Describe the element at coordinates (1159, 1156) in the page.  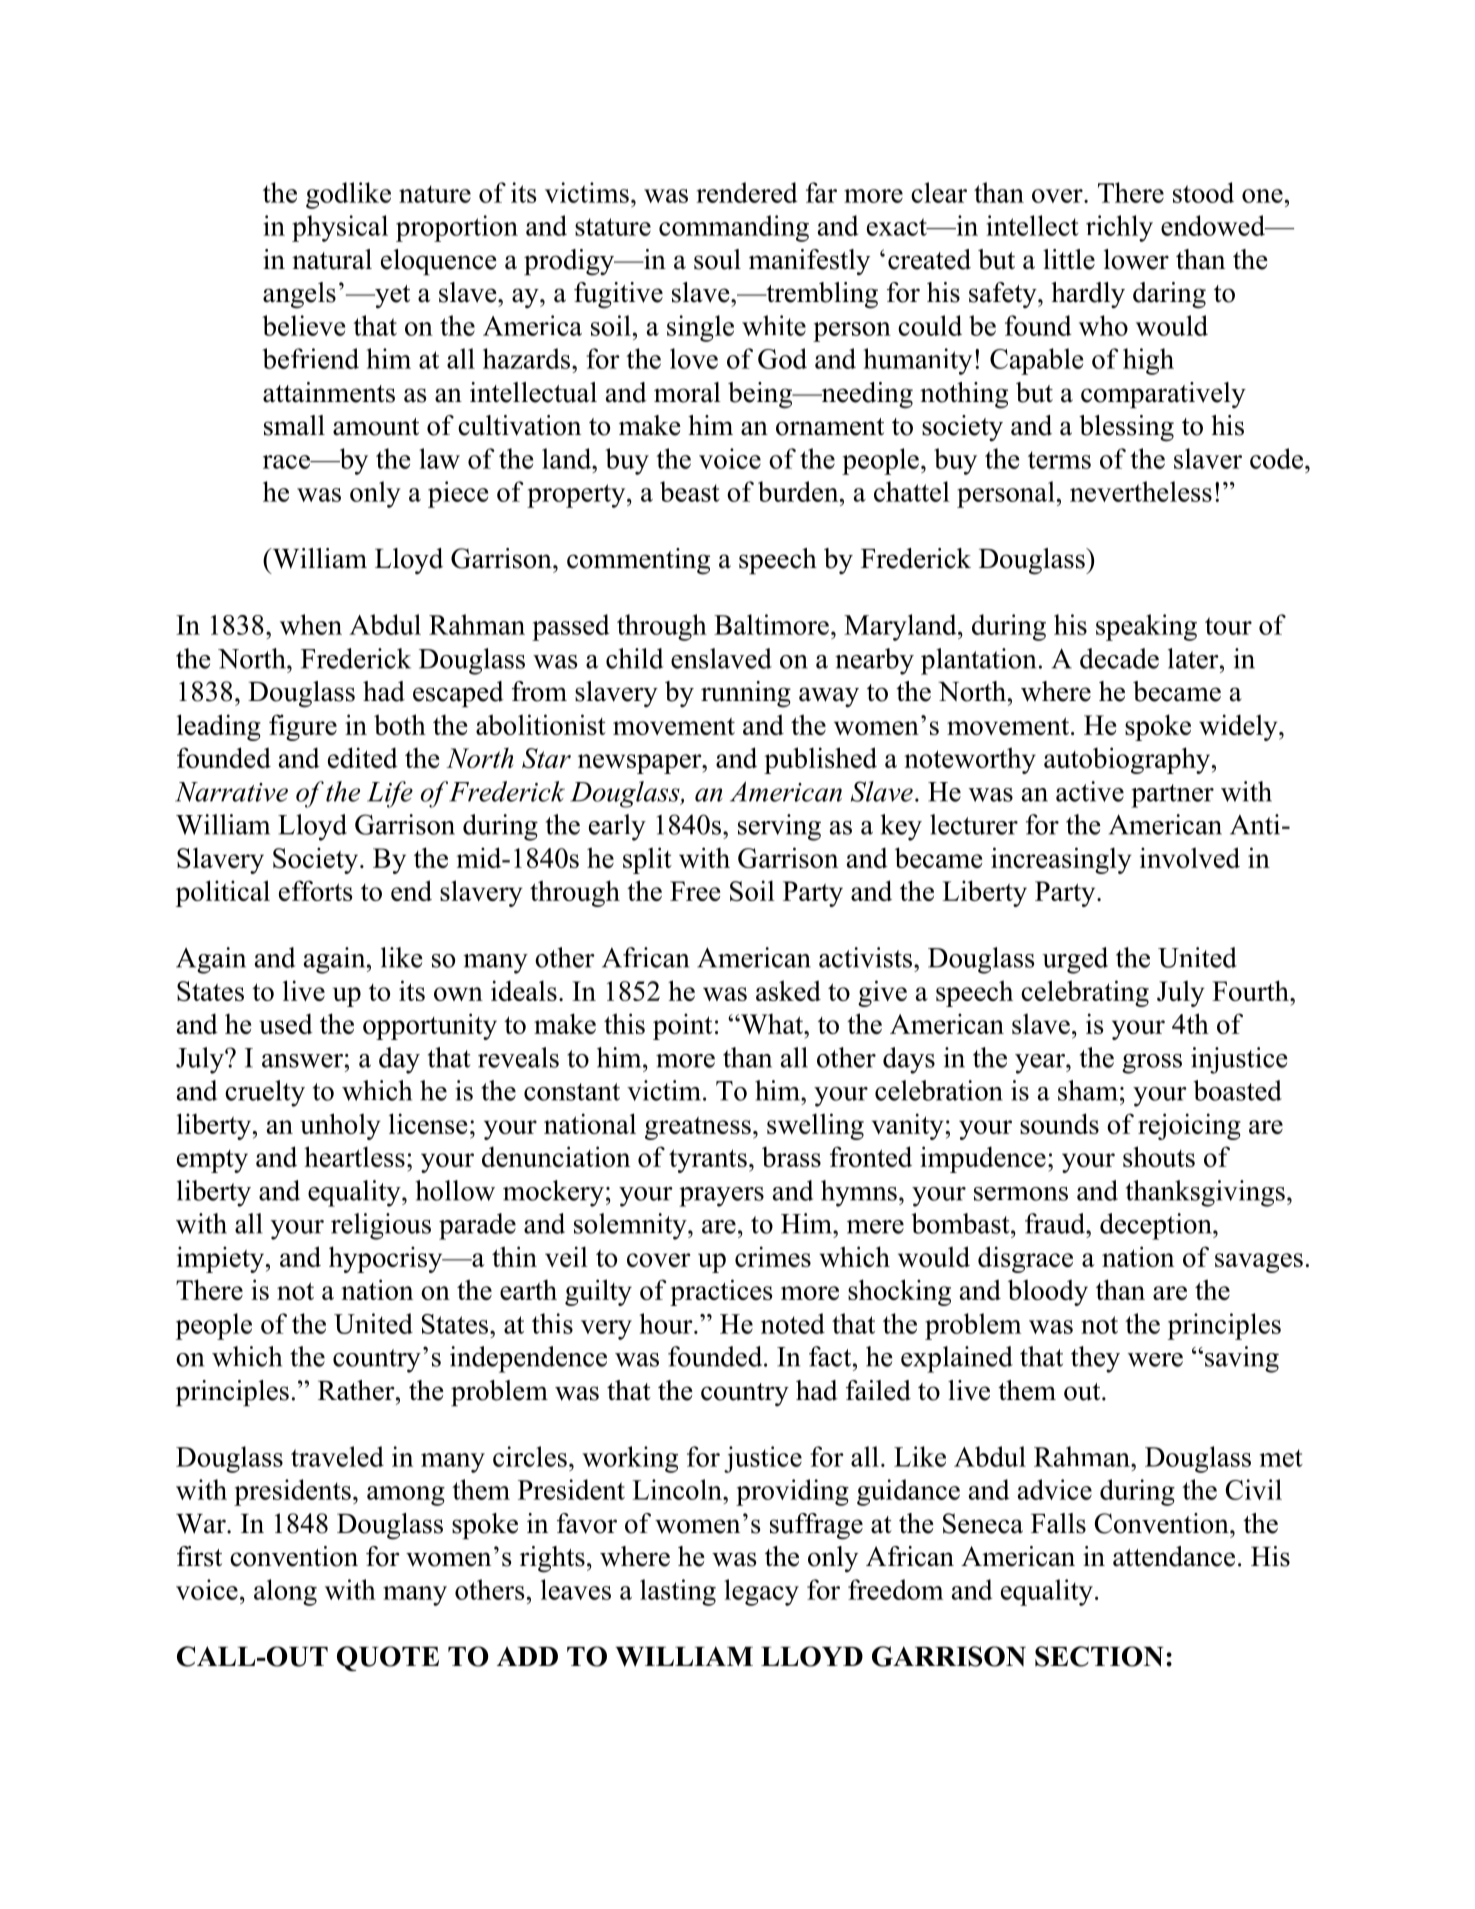
I see `shouts` at that location.
